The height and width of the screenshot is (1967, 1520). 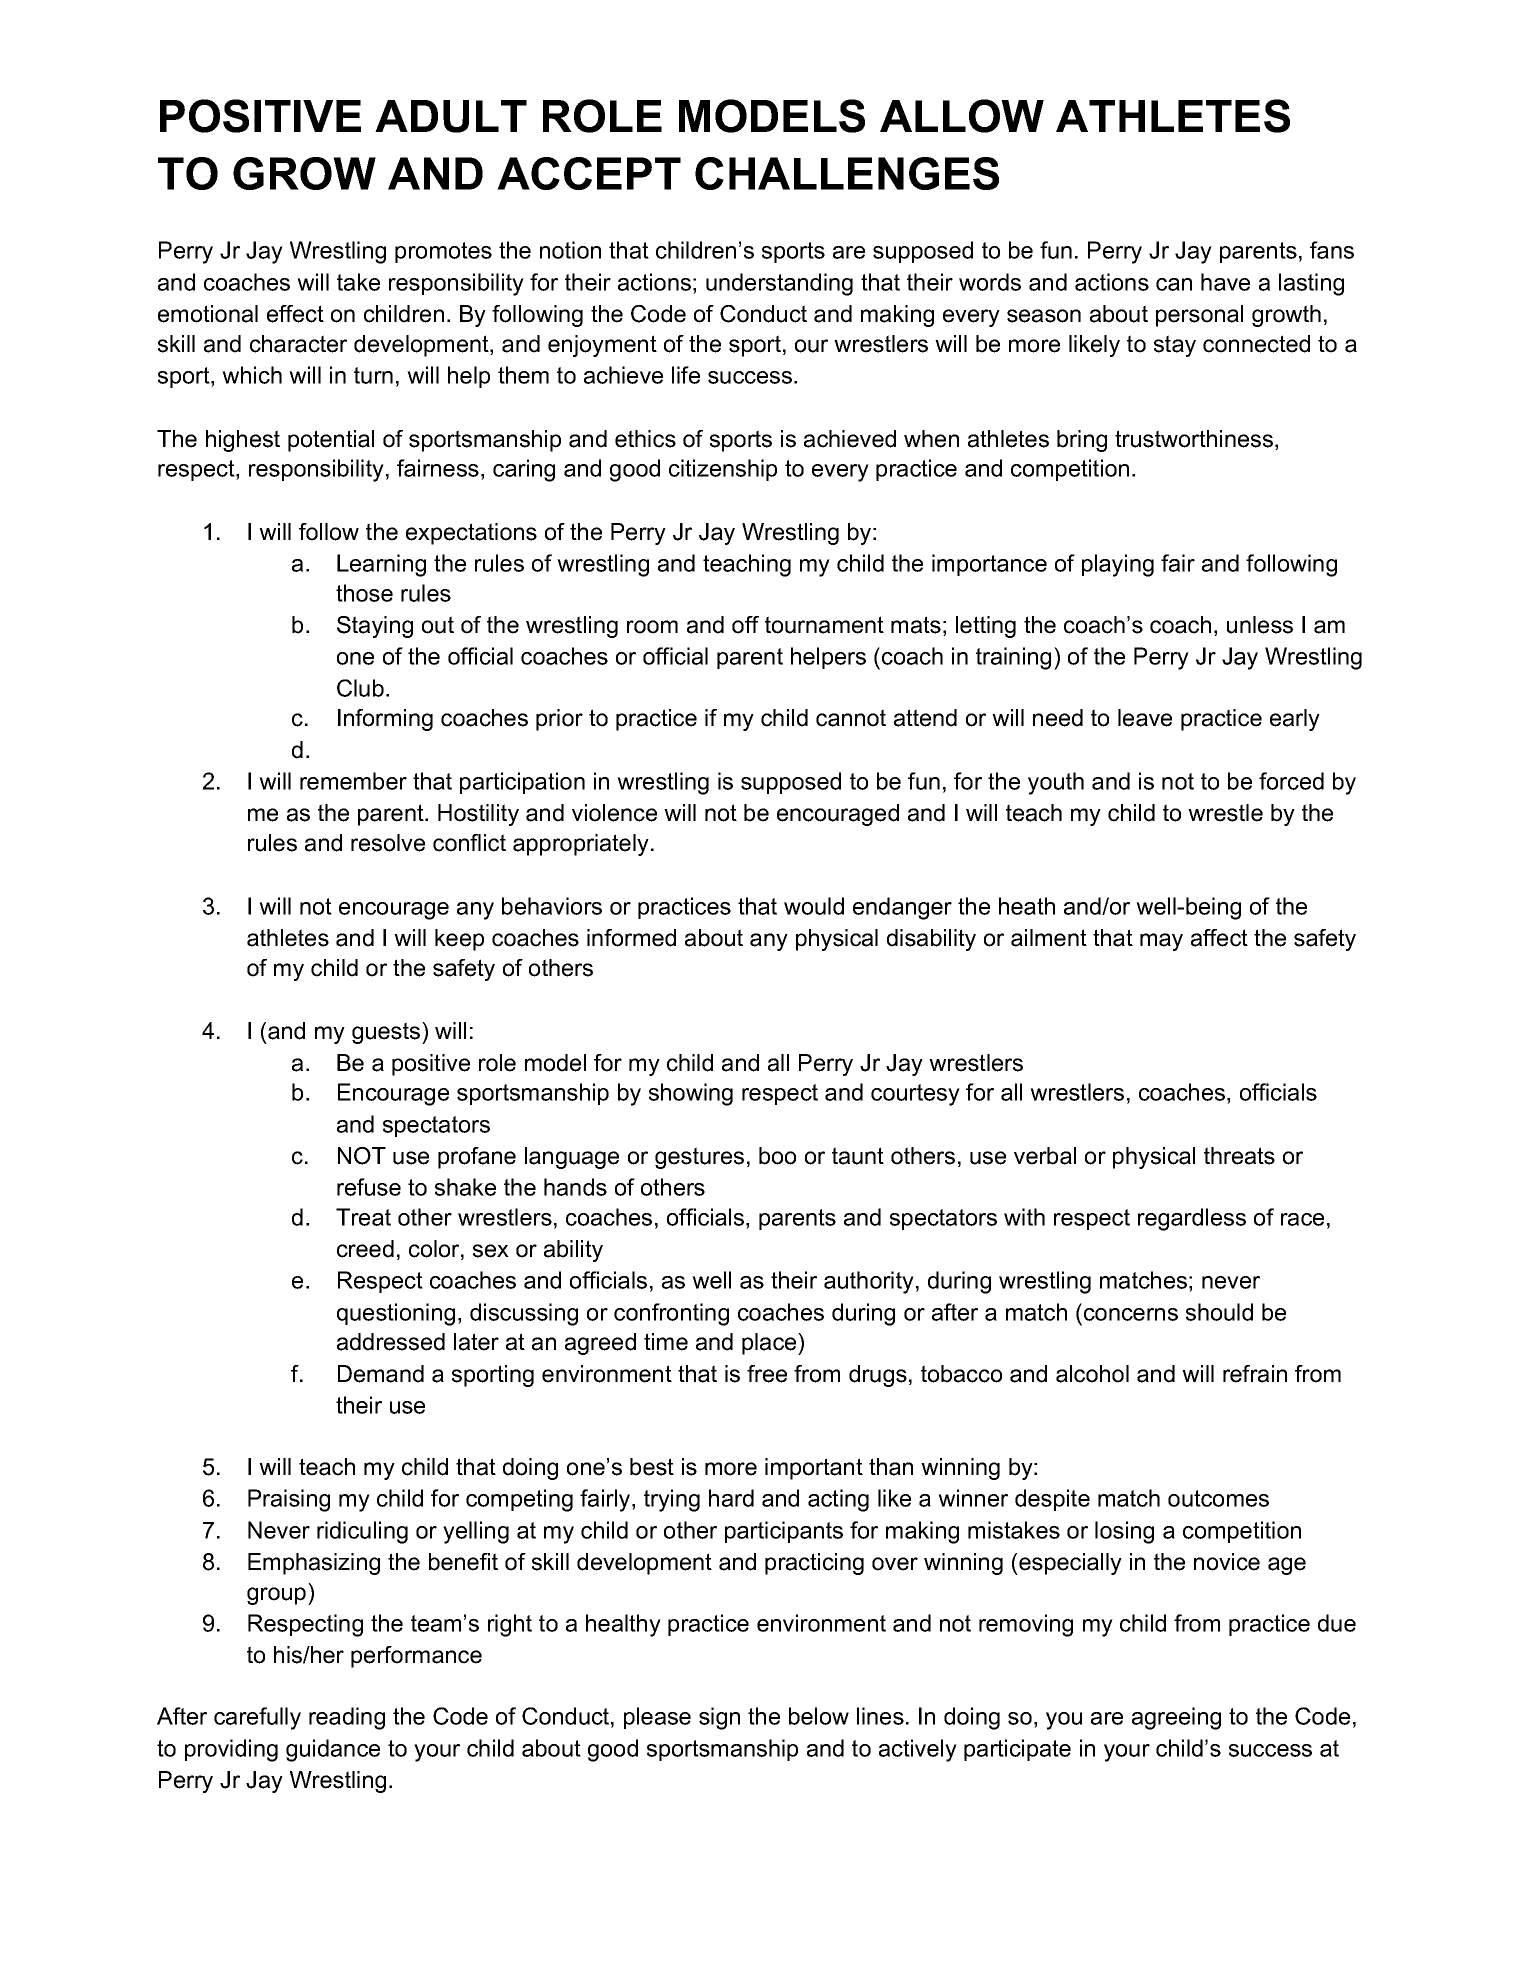 What do you see at coordinates (1176, 1718) in the screenshot?
I see `agreeing` at bounding box center [1176, 1718].
